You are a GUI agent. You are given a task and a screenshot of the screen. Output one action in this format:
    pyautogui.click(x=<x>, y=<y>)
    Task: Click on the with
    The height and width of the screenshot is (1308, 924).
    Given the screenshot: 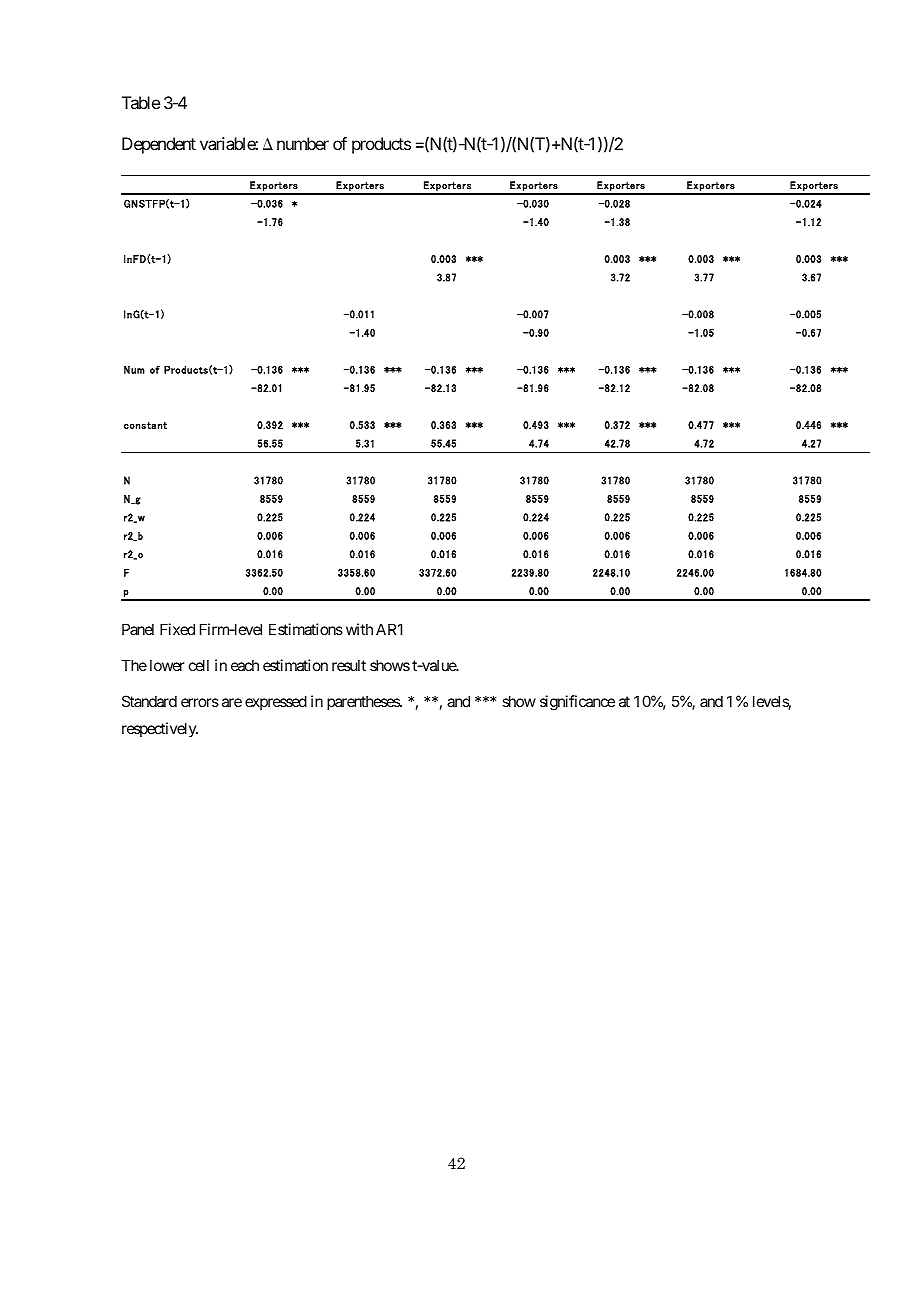 What is the action you would take?
    pyautogui.click(x=359, y=629)
